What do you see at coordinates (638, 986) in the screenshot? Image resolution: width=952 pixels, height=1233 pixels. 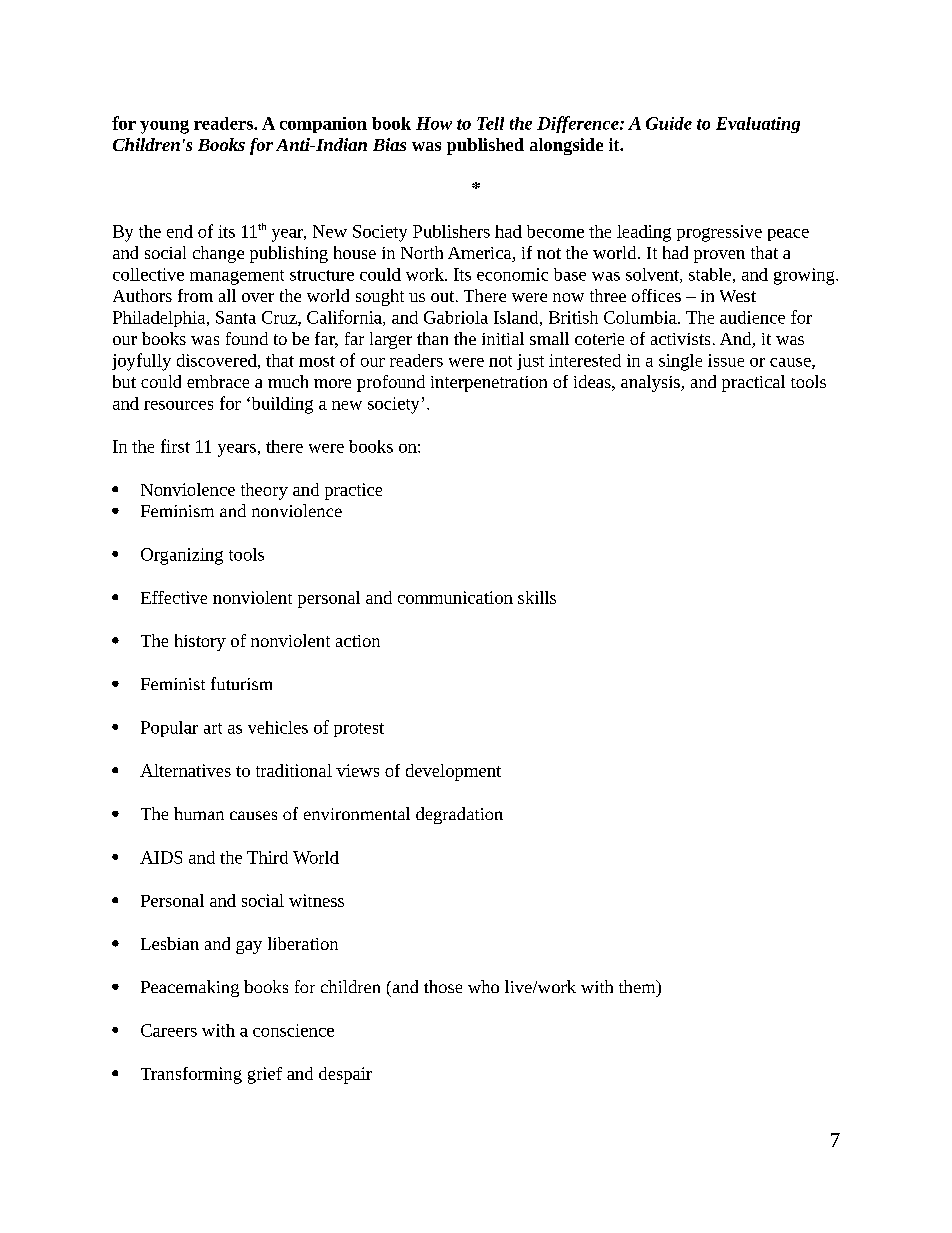 I see `them` at bounding box center [638, 986].
